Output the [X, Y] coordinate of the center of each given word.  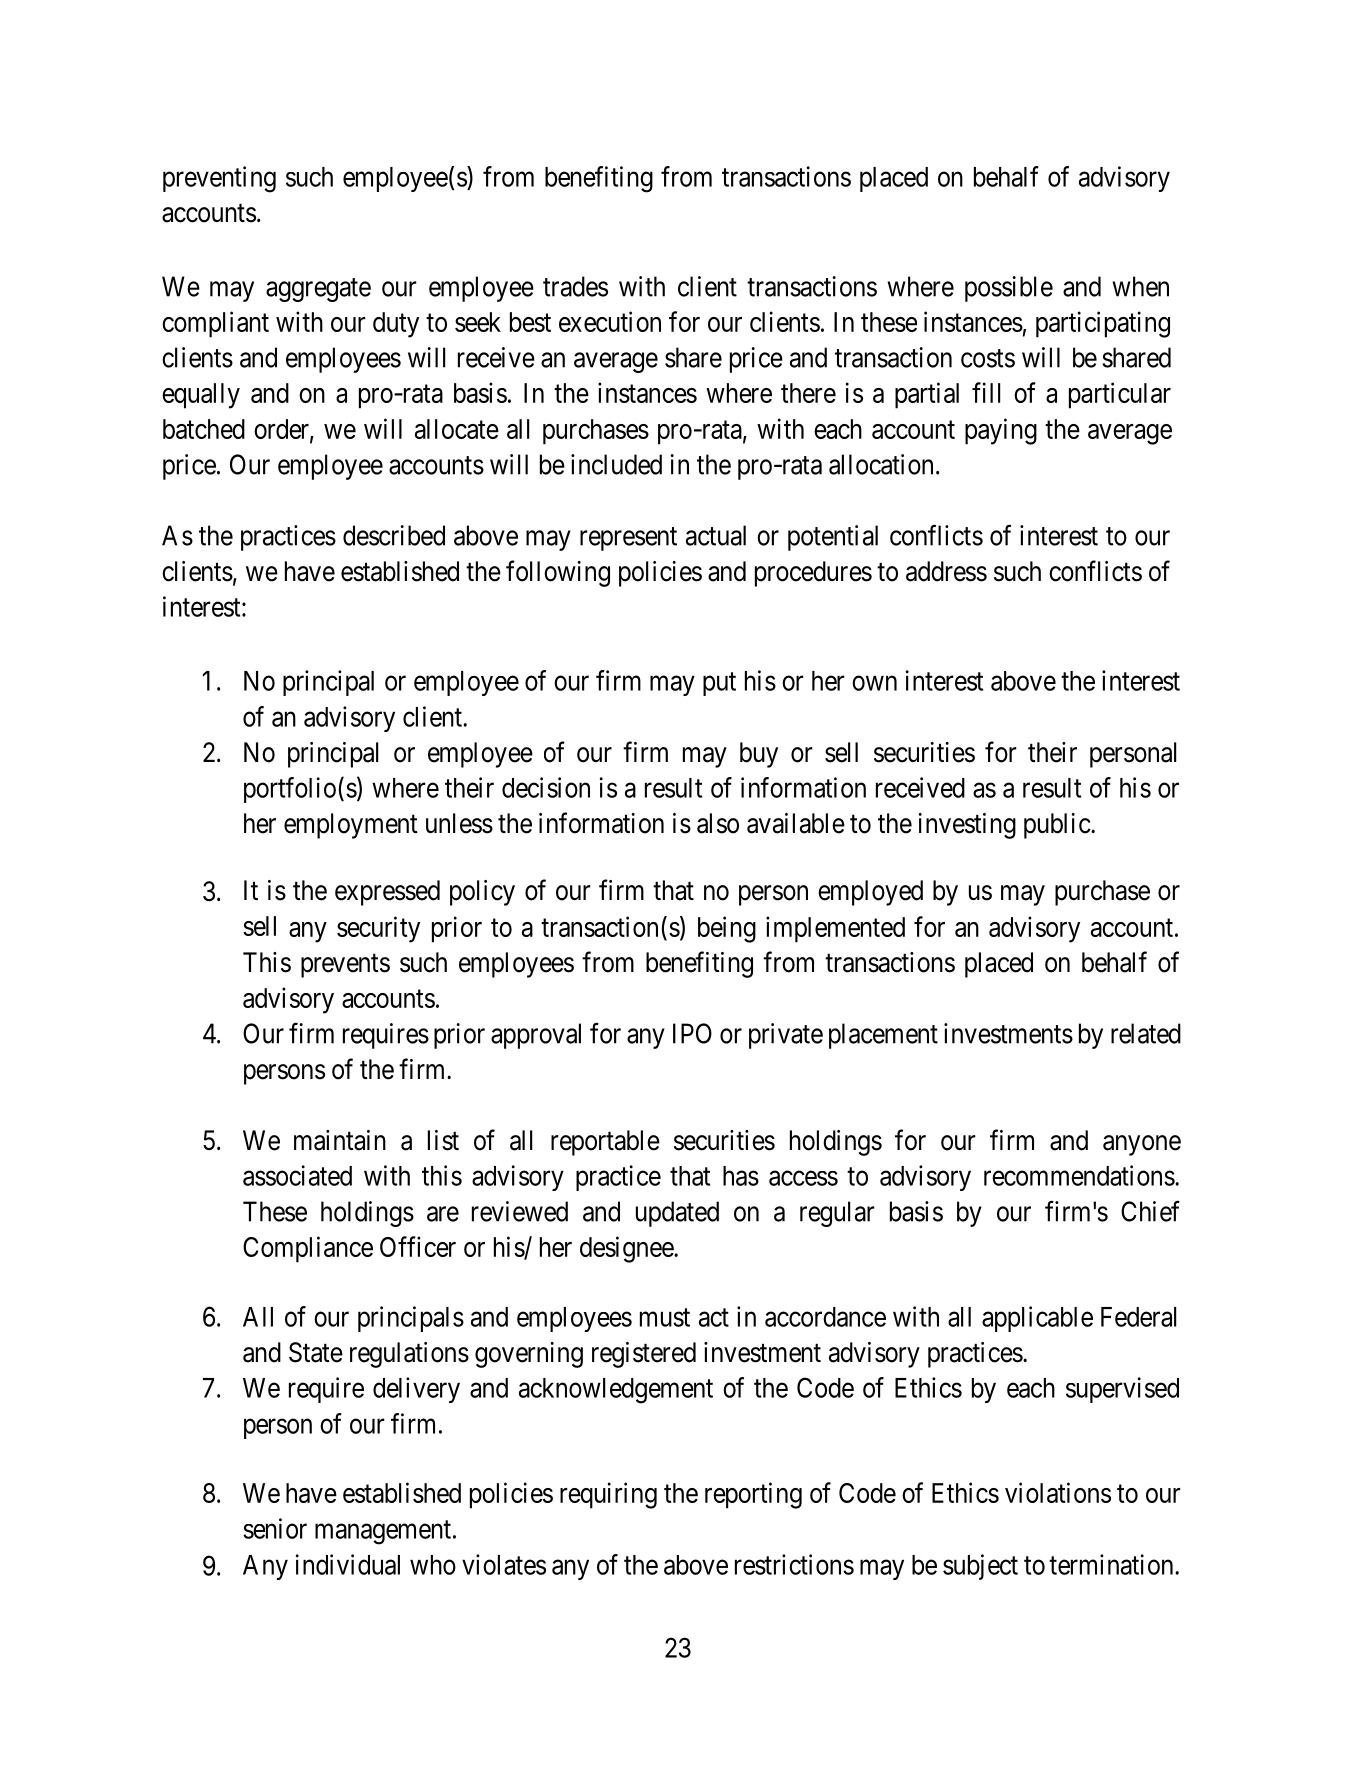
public [1057, 826]
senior [275, 1528]
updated [677, 1214]
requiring [608, 1495]
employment [351, 826]
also [718, 823]
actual [716, 535]
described [394, 535]
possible [1009, 289]
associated [297, 1175]
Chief [1150, 1211]
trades [575, 286]
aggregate [318, 290]
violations [1058, 1492]
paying [1001, 431]
